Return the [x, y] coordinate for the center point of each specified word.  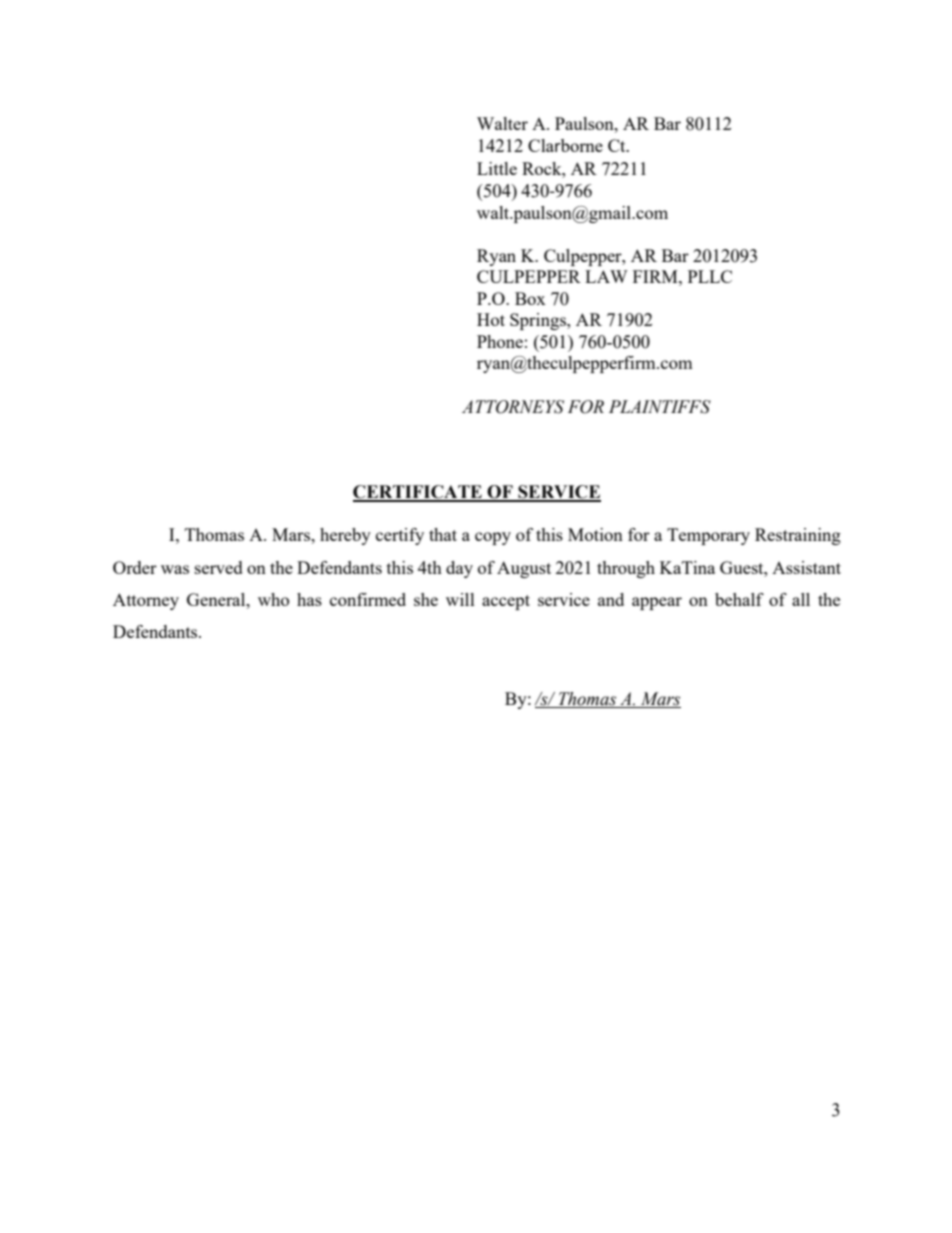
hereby [345, 536]
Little [497, 168]
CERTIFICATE [418, 493]
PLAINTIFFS [660, 407]
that [443, 534]
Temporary [708, 536]
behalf [739, 599]
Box [530, 298]
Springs [539, 321]
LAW [606, 276]
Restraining [798, 536]
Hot [491, 319]
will [460, 599]
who [273, 599]
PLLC [710, 276]
